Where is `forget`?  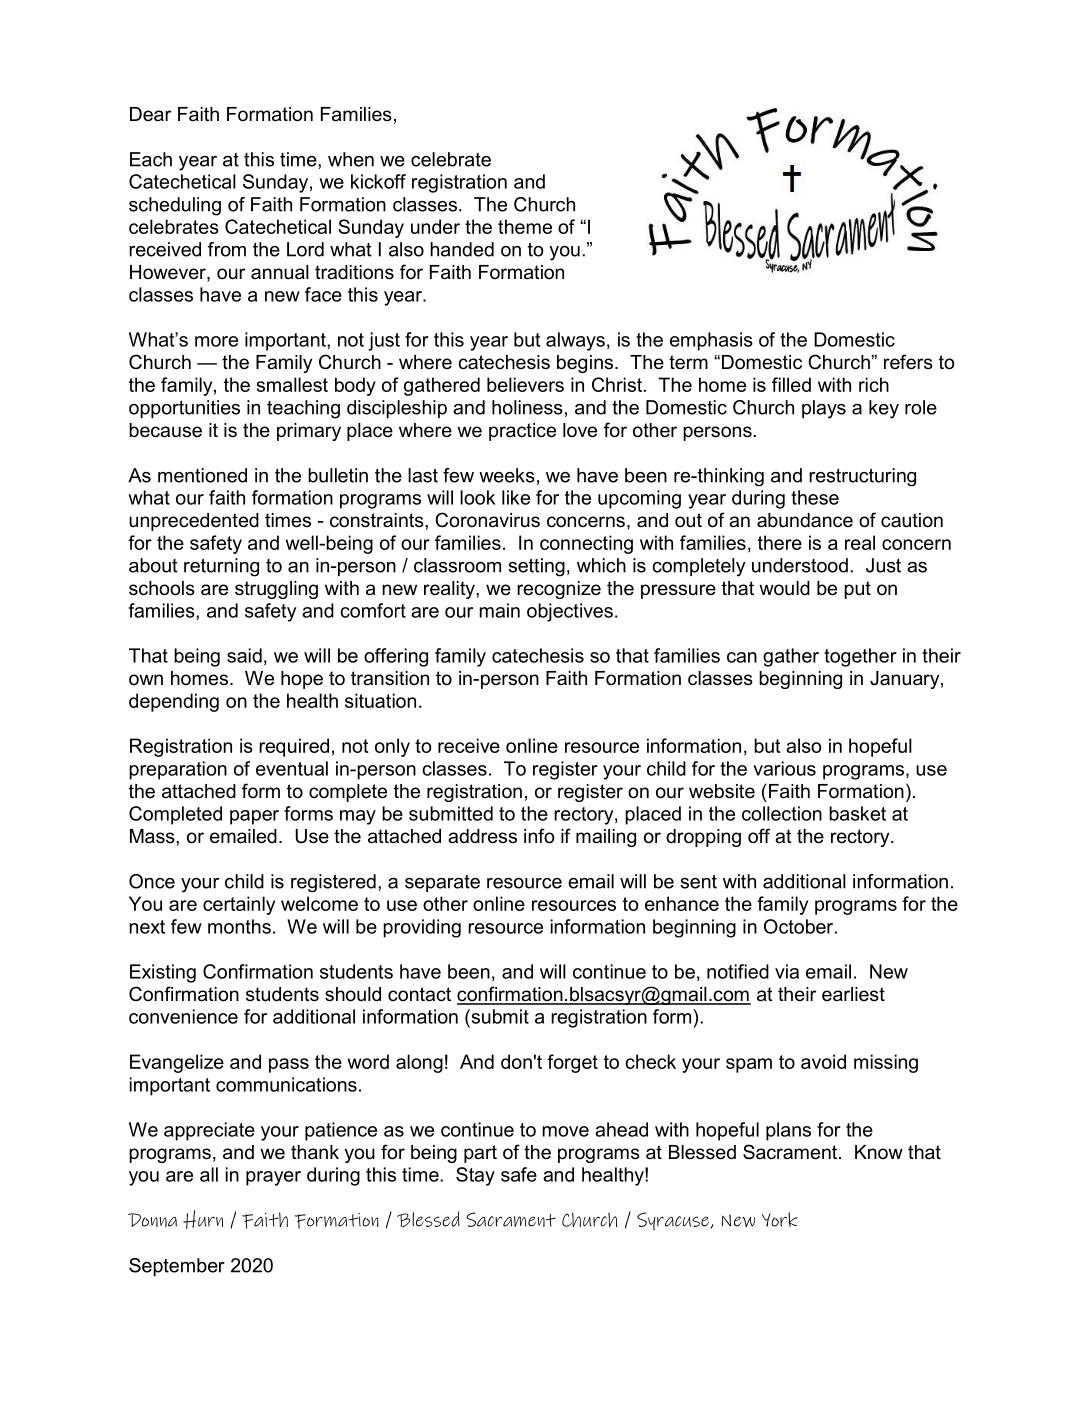
forget is located at coordinates (572, 1063).
